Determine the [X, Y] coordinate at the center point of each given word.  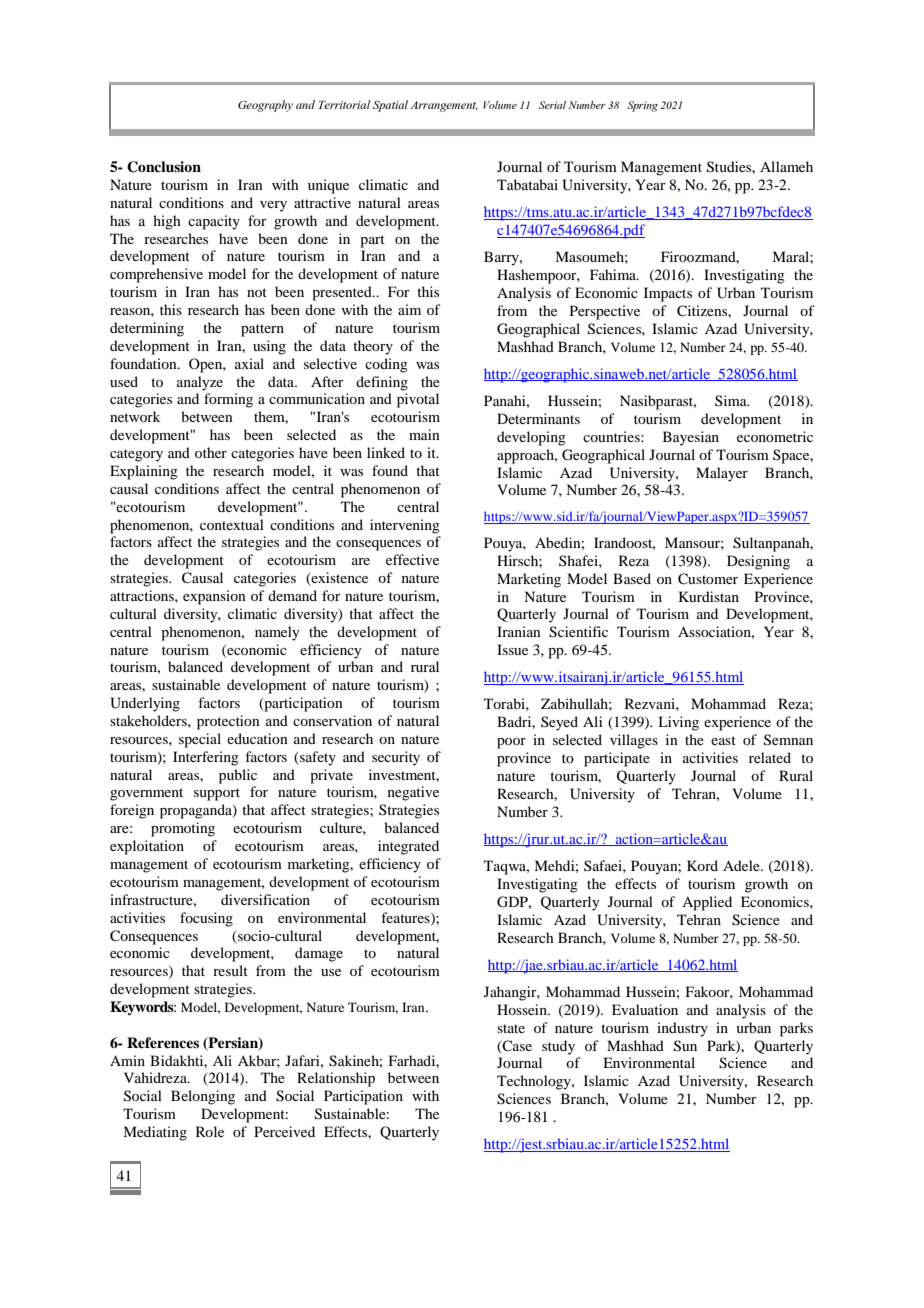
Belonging [203, 1097]
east [723, 740]
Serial [552, 105]
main [424, 434]
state [511, 1028]
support [217, 794]
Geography [265, 106]
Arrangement [444, 106]
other [211, 452]
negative [413, 793]
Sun [685, 1046]
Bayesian [691, 438]
